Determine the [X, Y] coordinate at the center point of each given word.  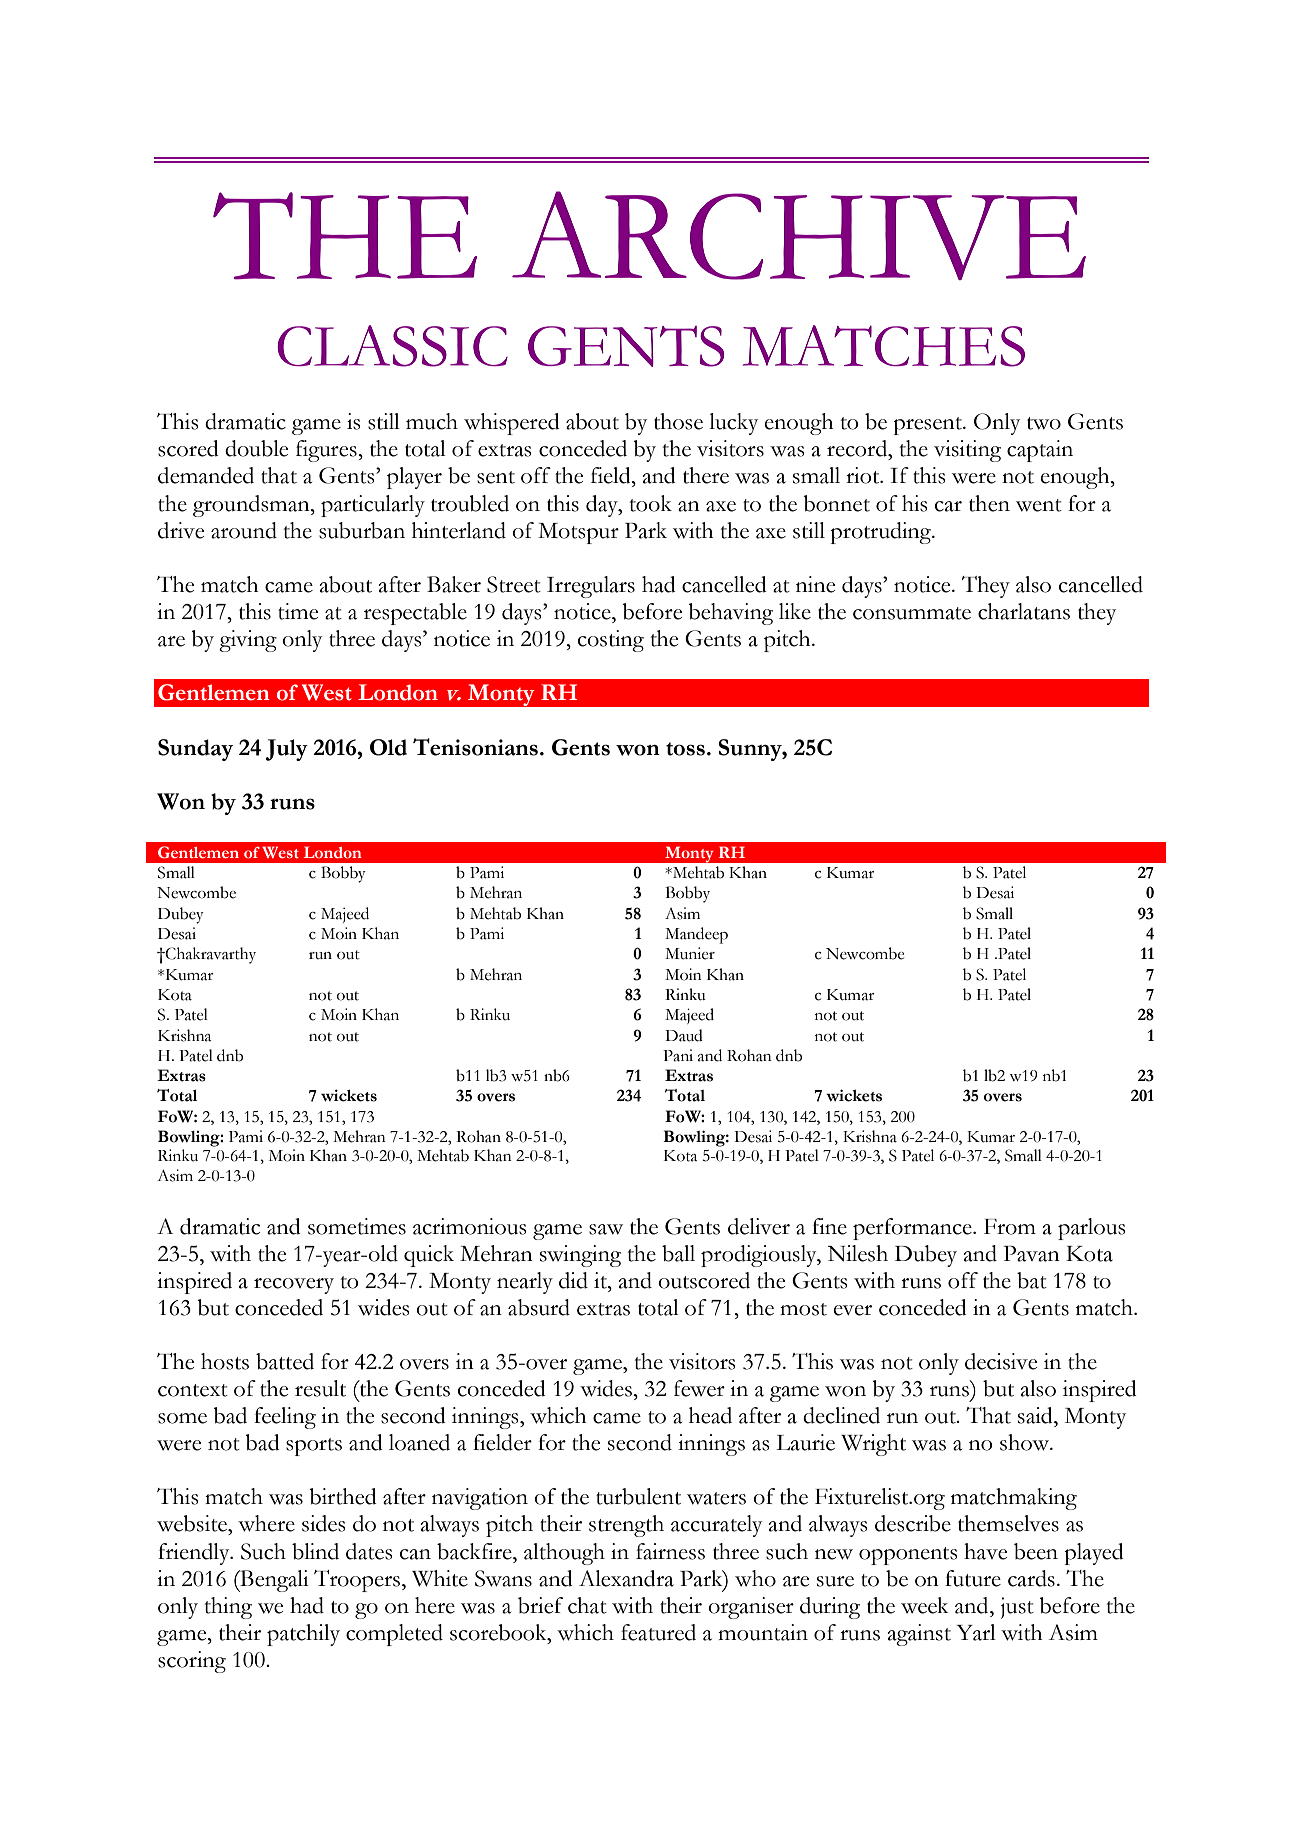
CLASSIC [392, 346]
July [287, 750]
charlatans [1024, 611]
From [1010, 1227]
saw [606, 1229]
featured [658, 1632]
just [1017, 1608]
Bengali [273, 1581]
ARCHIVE [799, 235]
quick [429, 1256]
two [1044, 423]
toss [685, 749]
